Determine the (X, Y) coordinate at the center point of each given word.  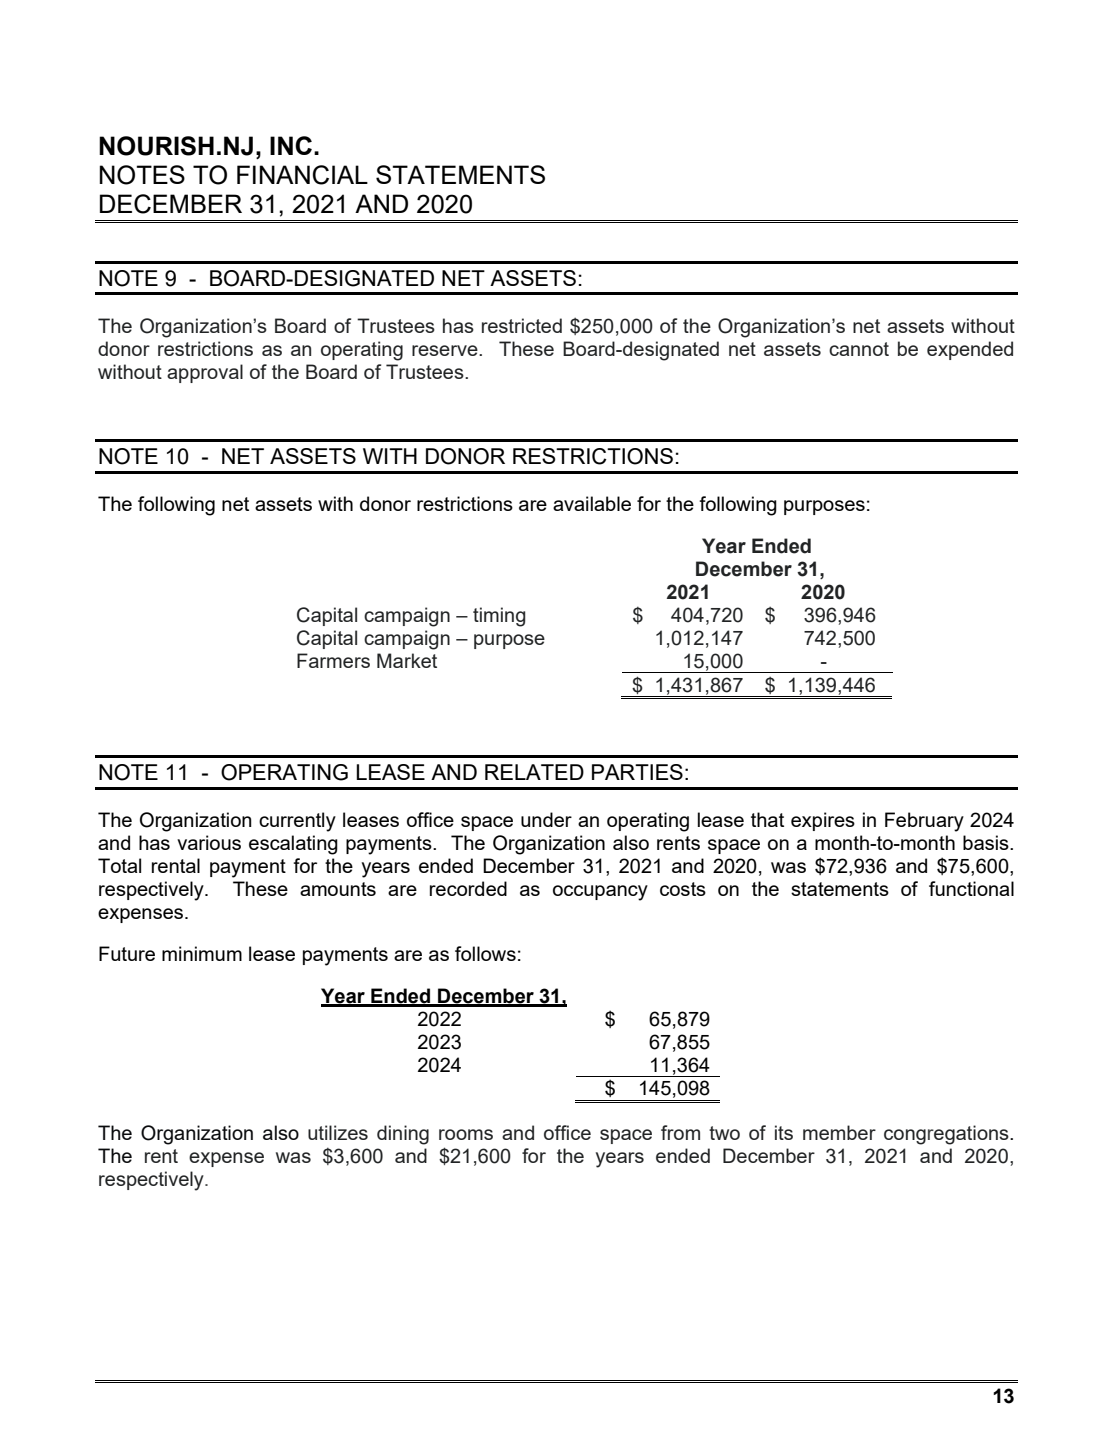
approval (205, 373)
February (924, 822)
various (209, 842)
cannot (859, 349)
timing (499, 617)
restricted (522, 325)
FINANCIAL (302, 175)
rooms (466, 1134)
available (592, 503)
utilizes (338, 1132)
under (546, 819)
